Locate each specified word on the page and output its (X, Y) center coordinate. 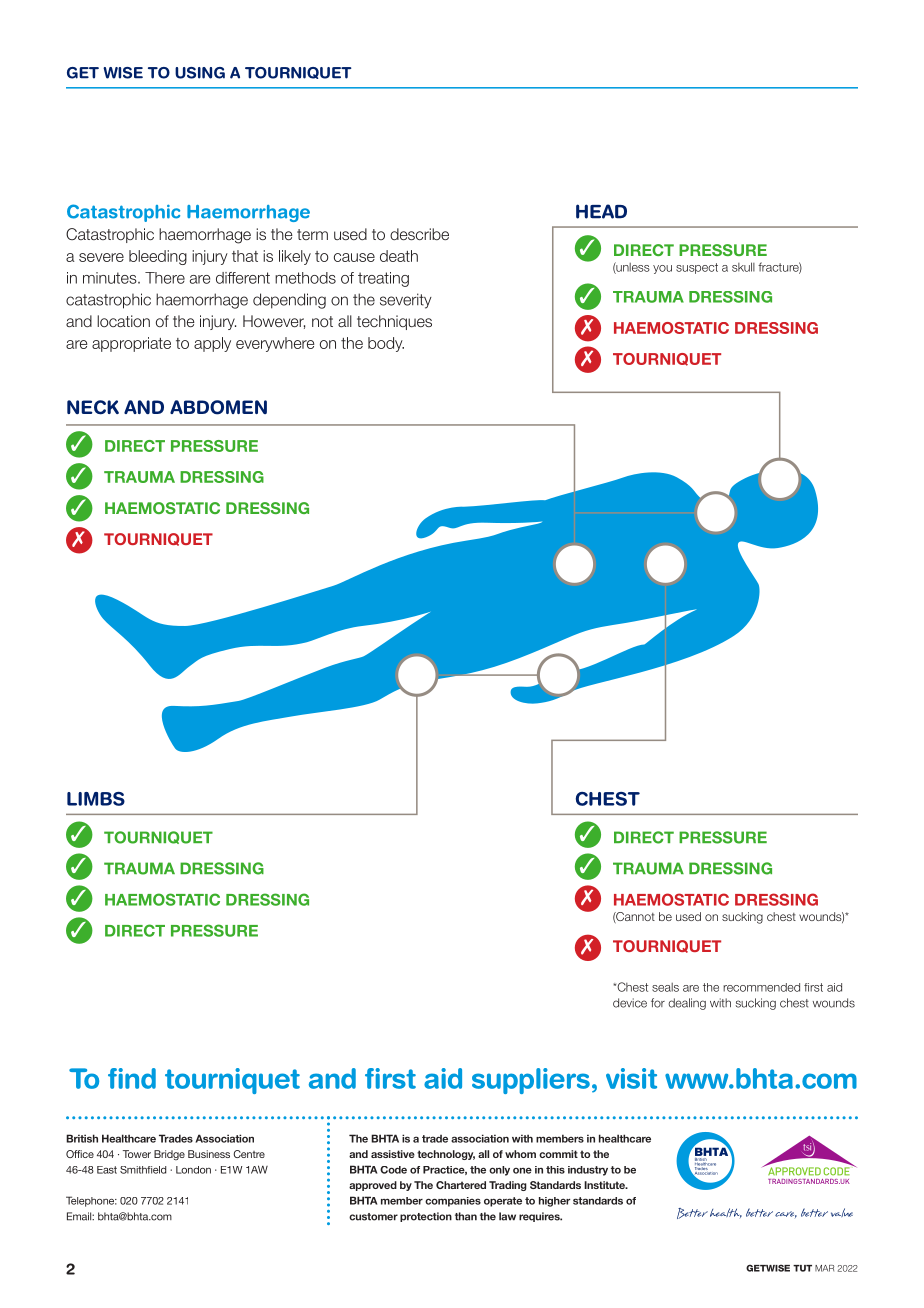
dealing (687, 1004)
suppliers (531, 1081)
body (386, 344)
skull (743, 267)
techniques (394, 322)
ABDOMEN (218, 407)
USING (200, 73)
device (630, 1003)
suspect (697, 268)
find (132, 1078)
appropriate (131, 344)
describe (419, 234)
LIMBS (96, 799)
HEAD (601, 211)
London (193, 1170)
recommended (761, 987)
